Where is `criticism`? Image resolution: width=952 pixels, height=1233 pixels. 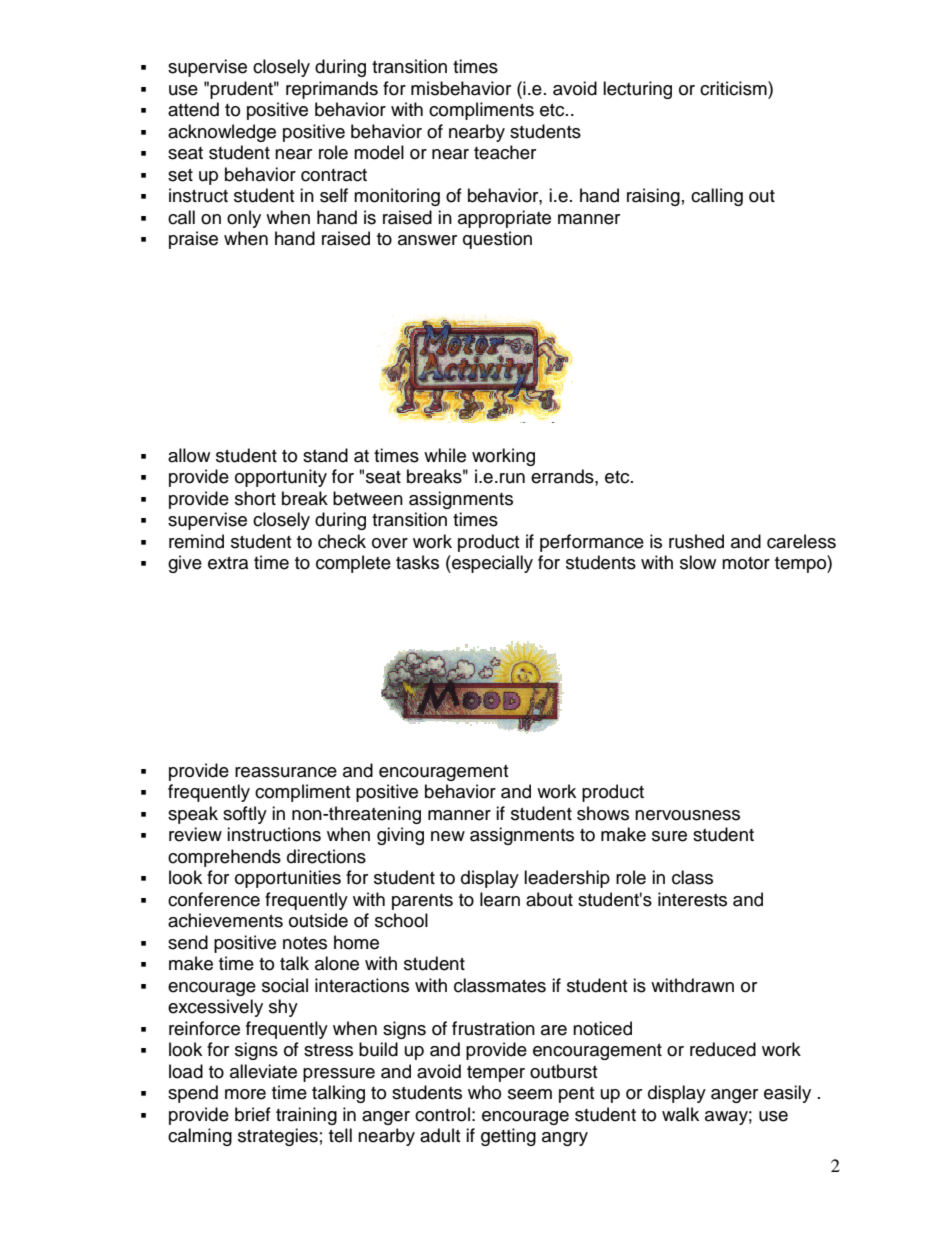 criticism is located at coordinates (734, 88).
